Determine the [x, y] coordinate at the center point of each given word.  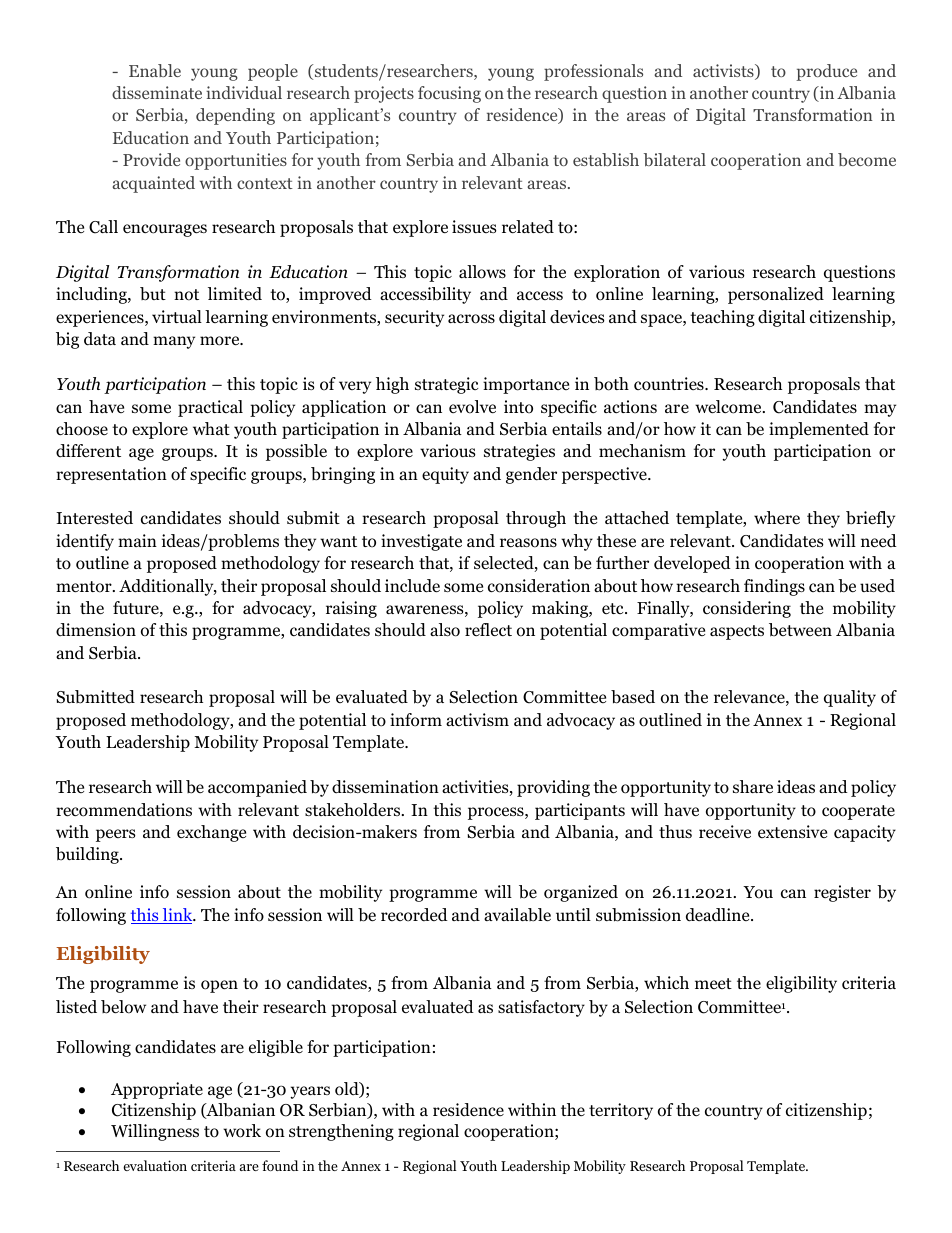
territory [621, 1111]
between [800, 630]
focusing [449, 94]
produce [826, 72]
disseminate [157, 92]
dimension [96, 630]
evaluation [155, 1165]
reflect [488, 629]
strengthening [341, 1132]
